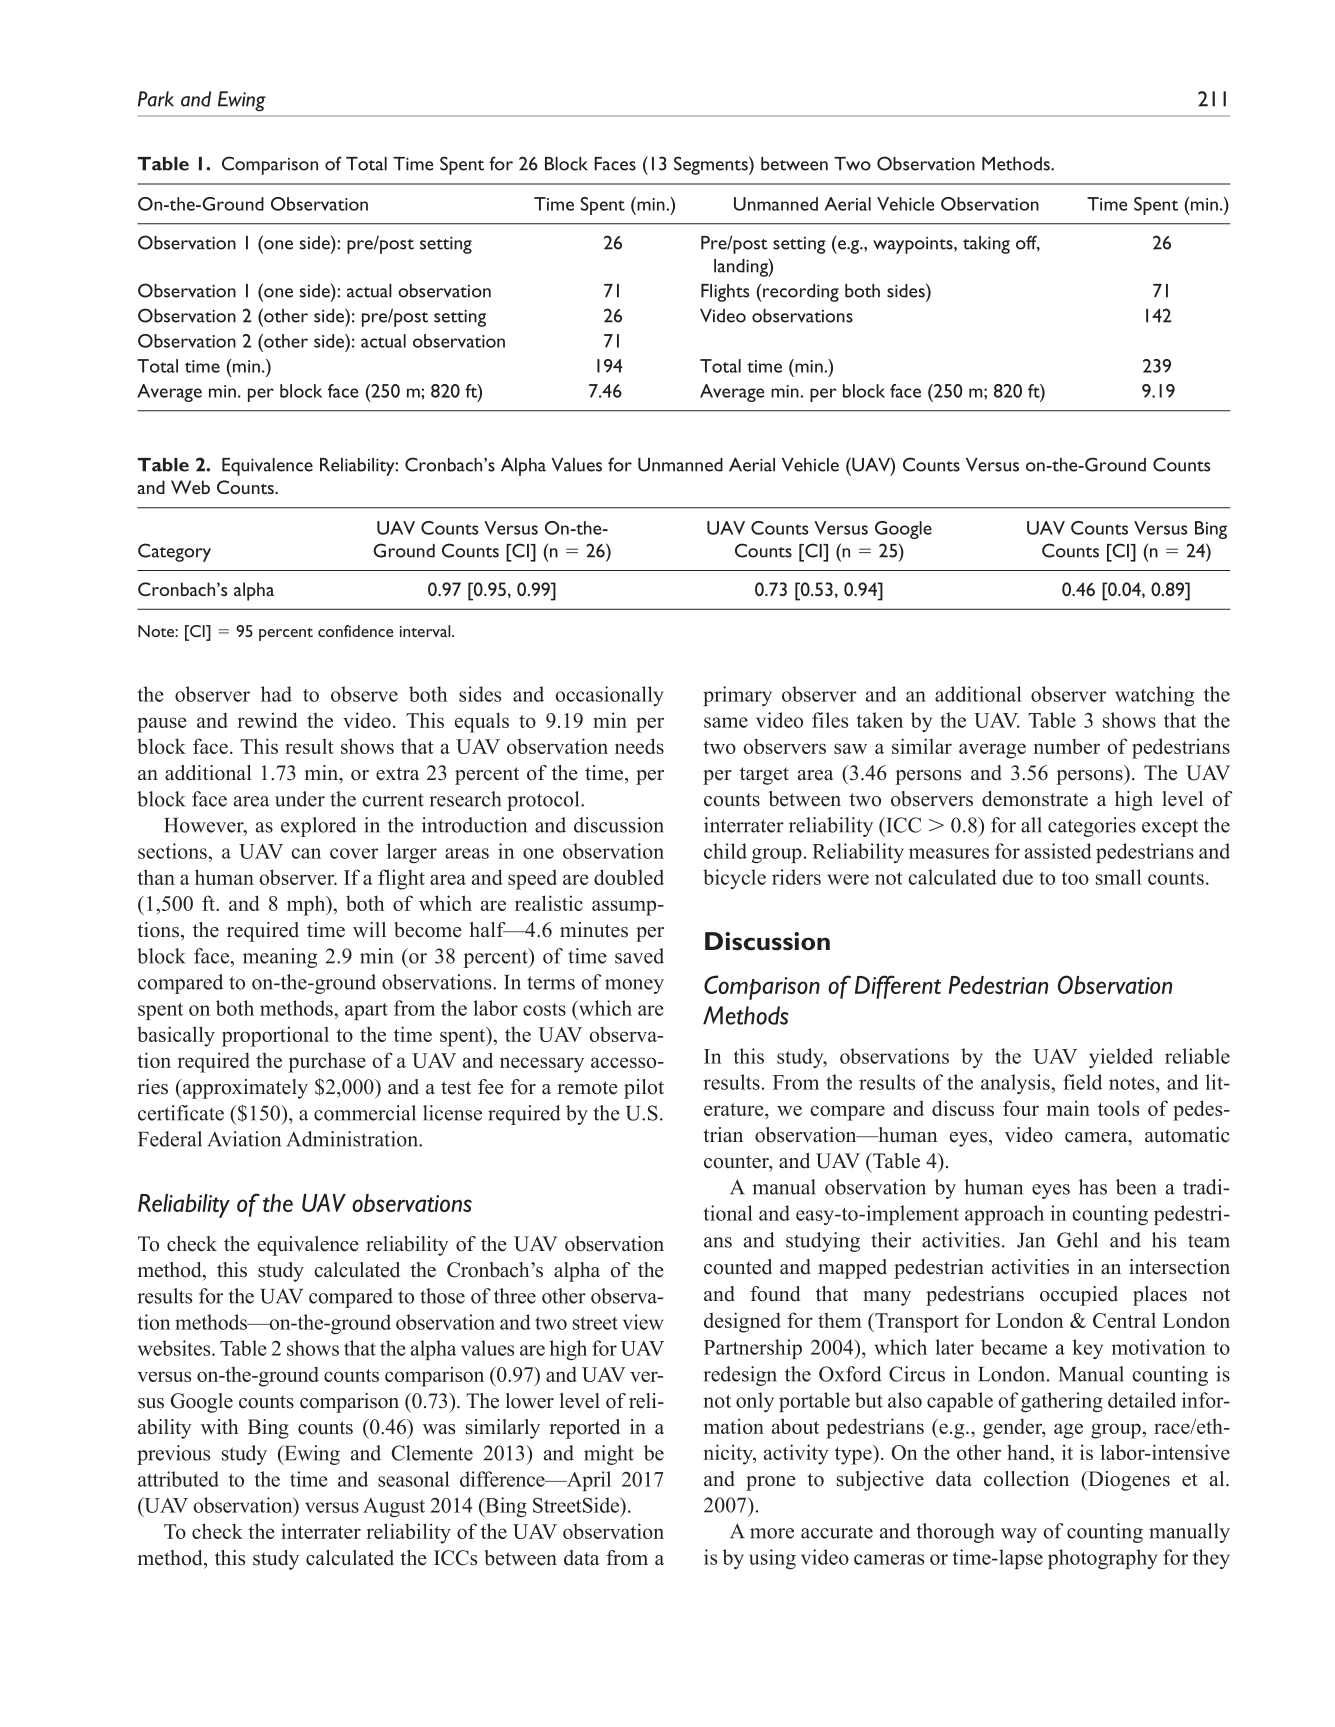 Image resolution: width=1335 pixels, height=1727 pixels. Describe the element at coordinates (800, 293) in the page. I see `recording` at that location.
